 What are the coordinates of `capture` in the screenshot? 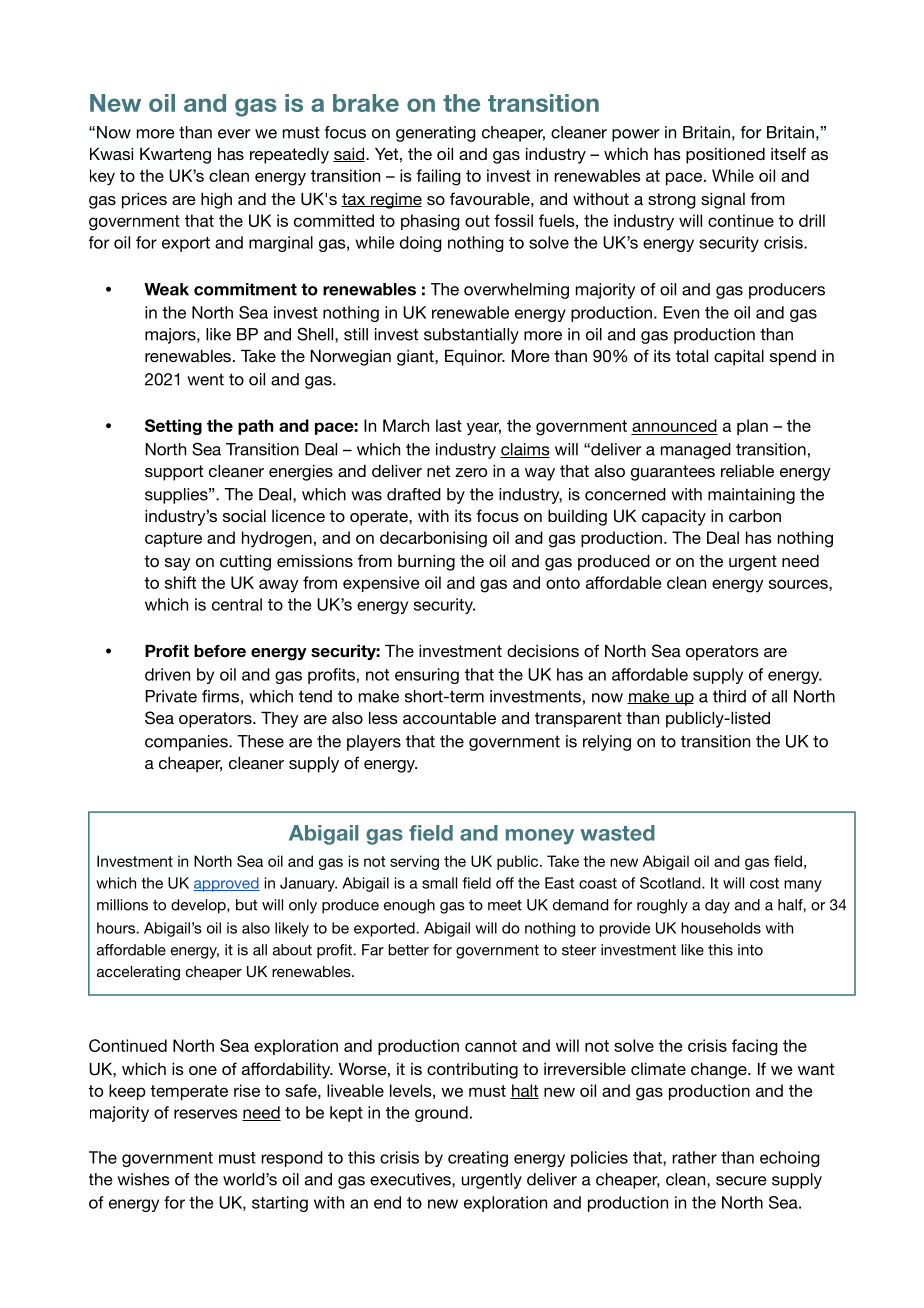 It's located at (173, 539).
